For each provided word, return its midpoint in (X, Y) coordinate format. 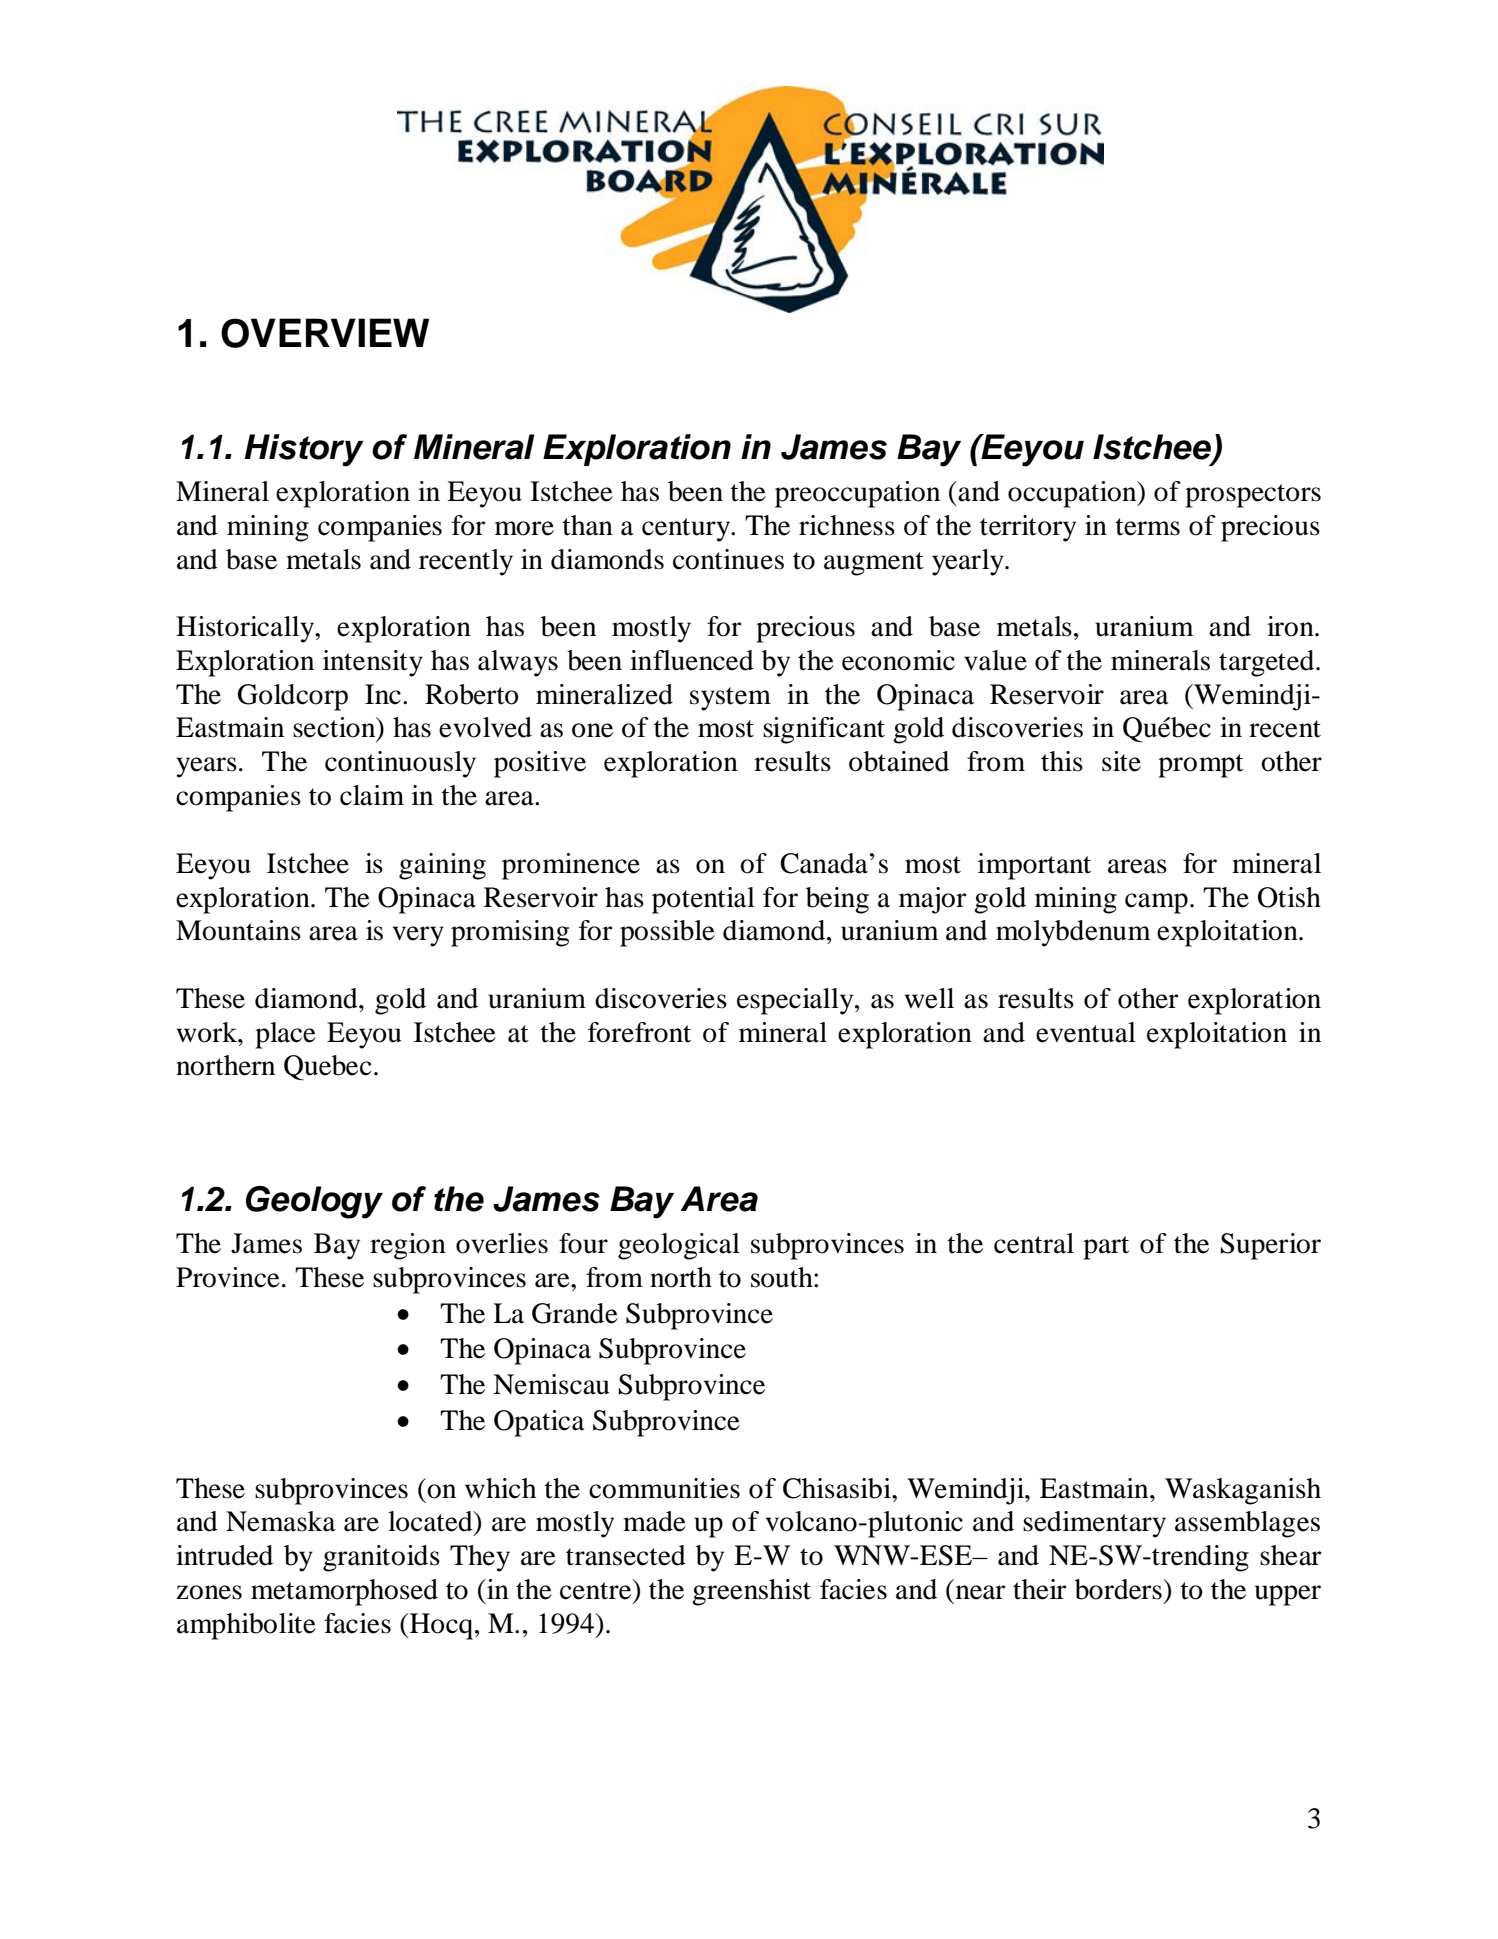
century (687, 530)
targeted (1268, 663)
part (1106, 1248)
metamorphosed (344, 1592)
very (418, 936)
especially (796, 1001)
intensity (373, 663)
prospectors (1253, 496)
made (654, 1521)
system (730, 699)
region (408, 1246)
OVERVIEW (325, 333)
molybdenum (1073, 933)
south (783, 1277)
